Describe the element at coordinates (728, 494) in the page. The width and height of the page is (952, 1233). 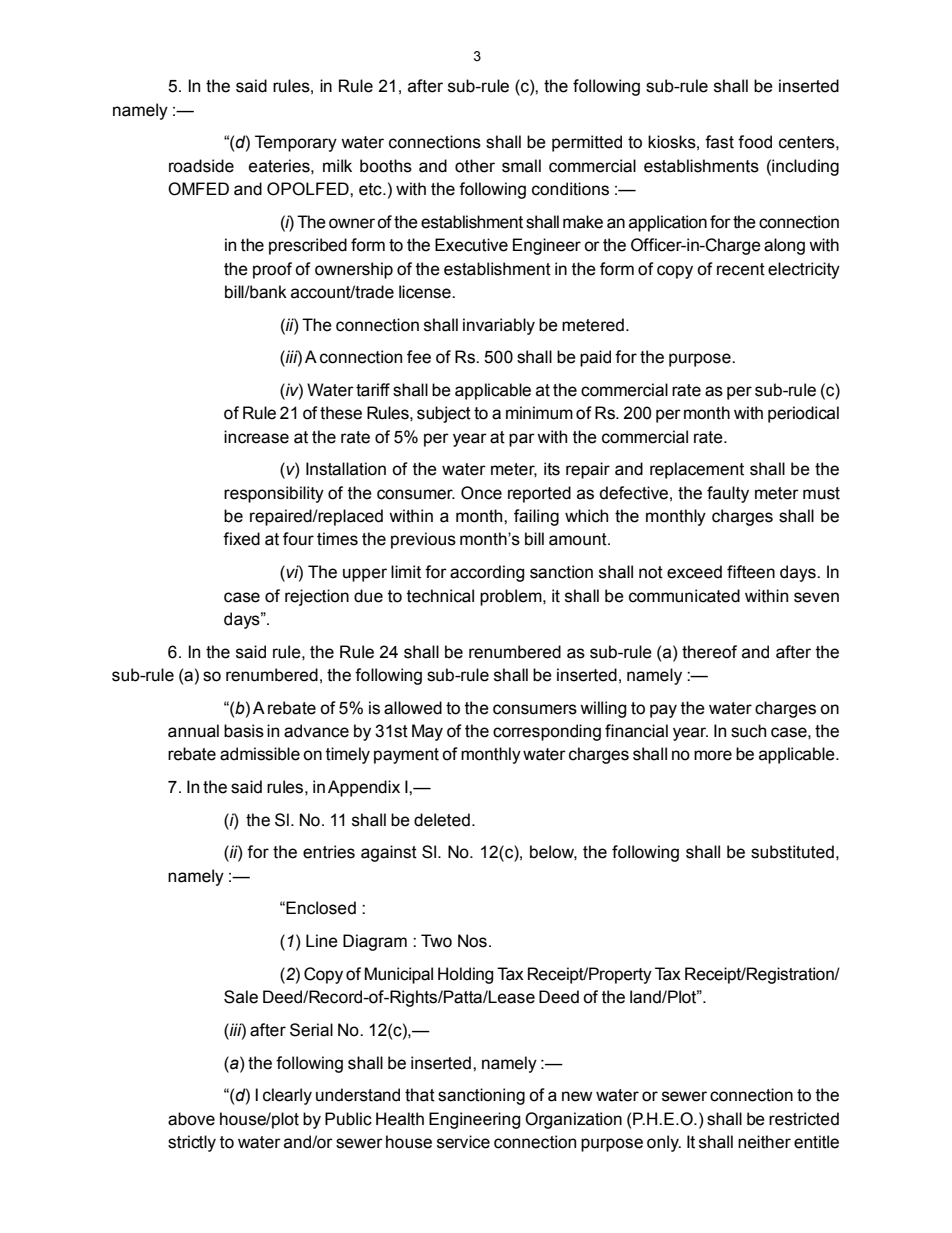
I see `faulty` at that location.
